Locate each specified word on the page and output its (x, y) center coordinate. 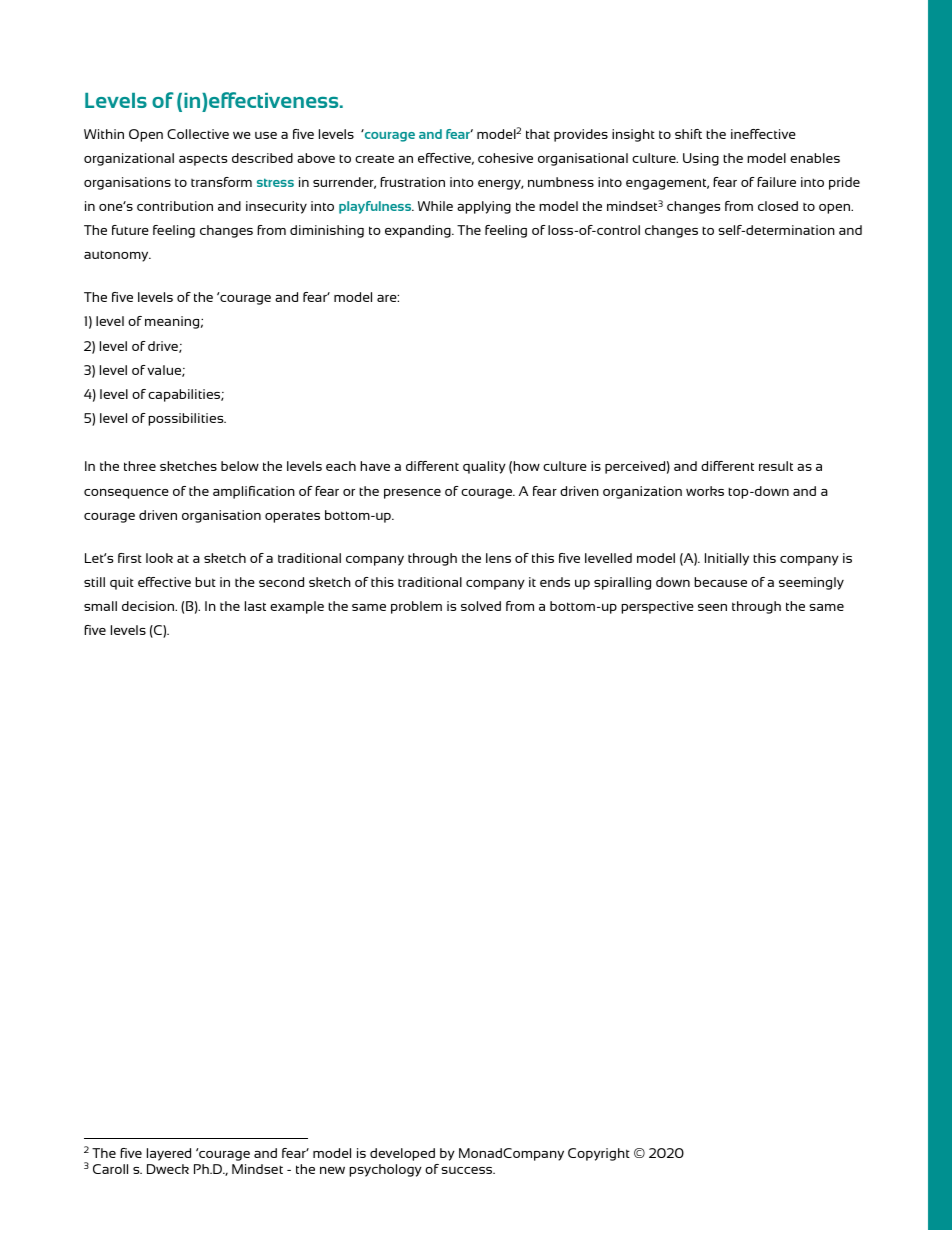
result (776, 466)
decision (149, 606)
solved (481, 606)
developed (402, 1154)
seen (712, 607)
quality (484, 467)
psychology (385, 1170)
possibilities (187, 419)
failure (776, 182)
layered (169, 1154)
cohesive (505, 158)
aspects (203, 160)
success (468, 1170)
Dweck (168, 1169)
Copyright (599, 1154)
